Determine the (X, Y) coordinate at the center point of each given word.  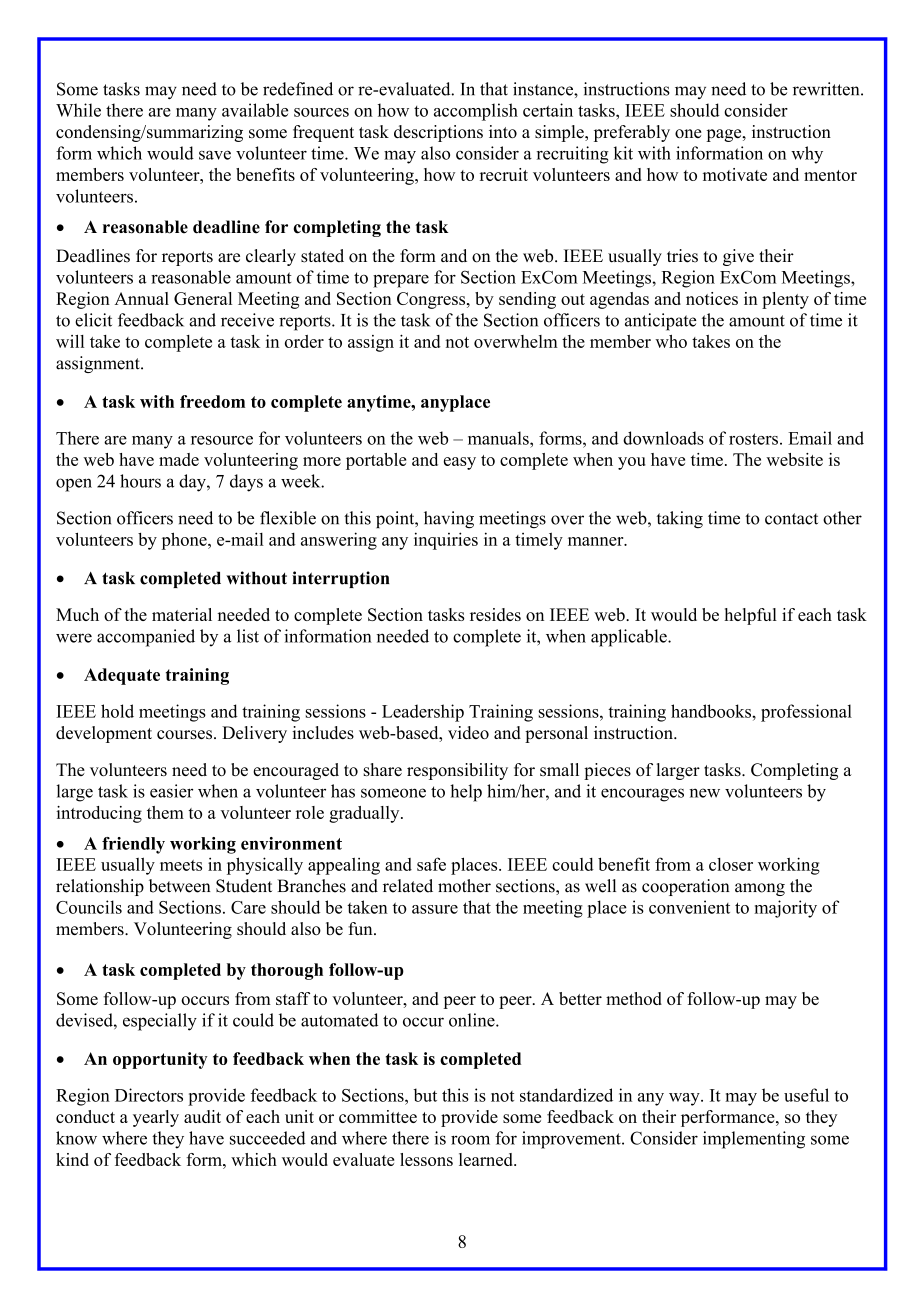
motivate (735, 174)
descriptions (438, 133)
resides (495, 614)
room (470, 1140)
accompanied (146, 638)
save (215, 155)
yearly (156, 1118)
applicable (630, 638)
